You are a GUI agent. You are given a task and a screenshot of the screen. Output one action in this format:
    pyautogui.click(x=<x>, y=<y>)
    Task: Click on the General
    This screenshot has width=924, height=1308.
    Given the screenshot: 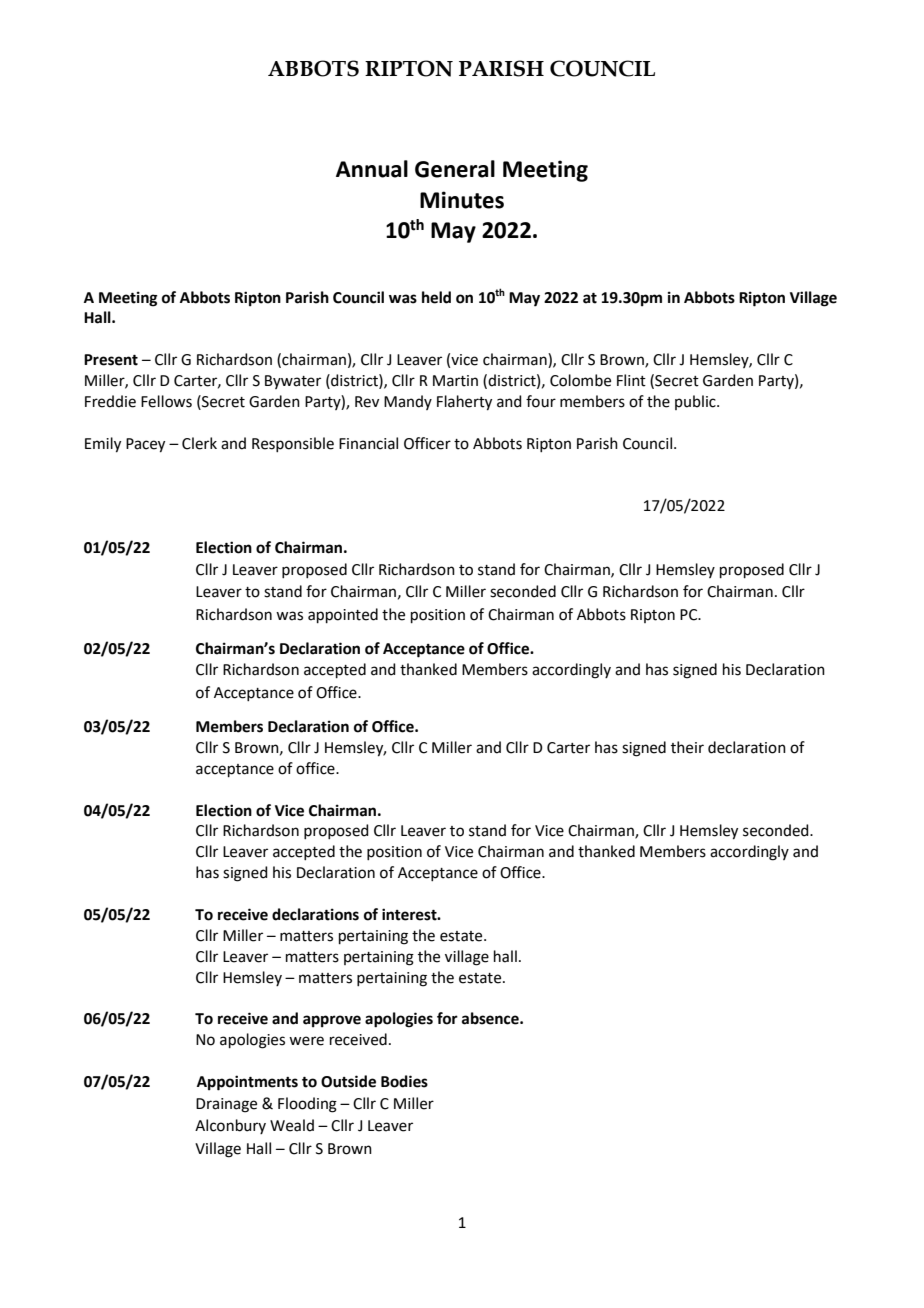 What is the action you would take?
    pyautogui.click(x=455, y=169)
